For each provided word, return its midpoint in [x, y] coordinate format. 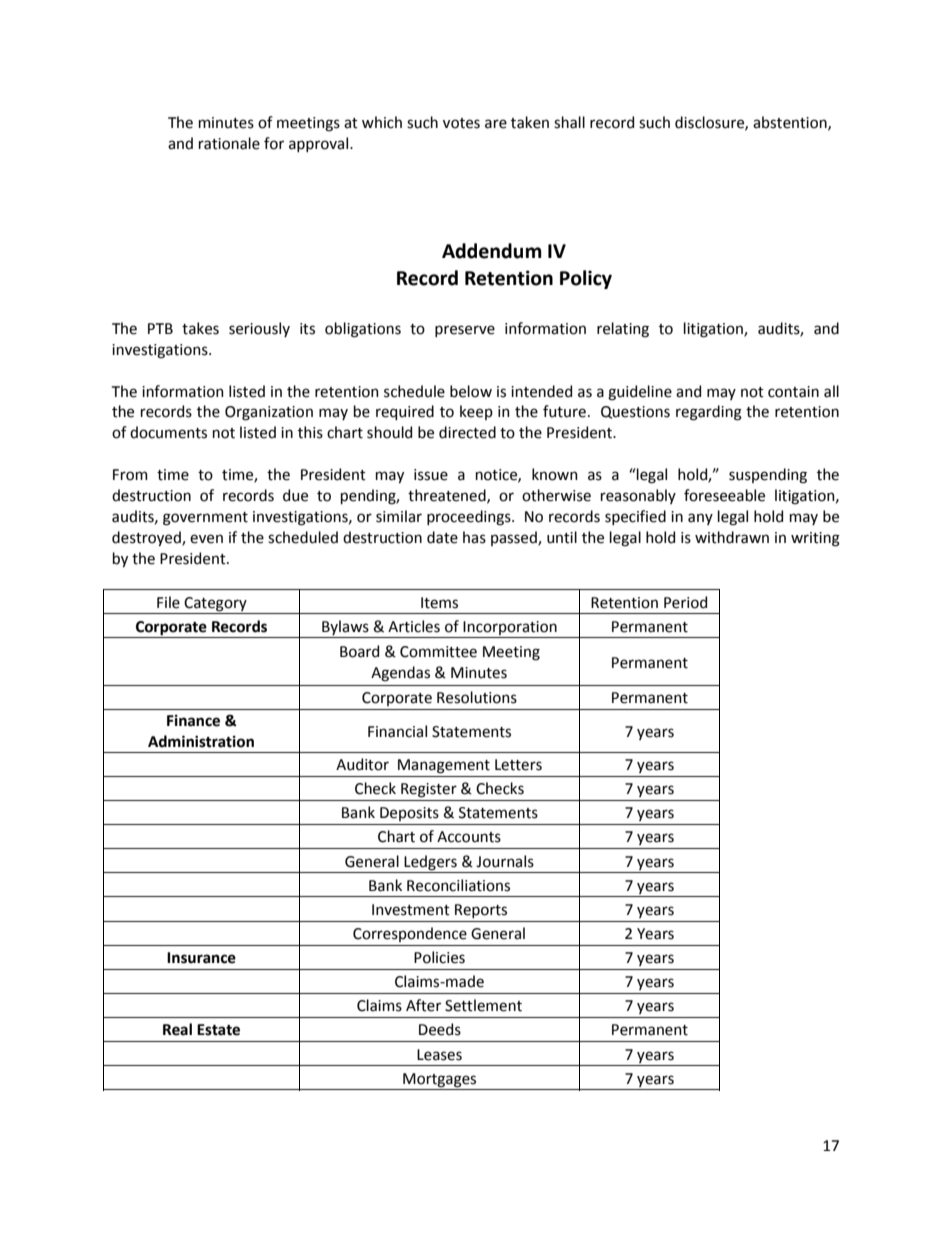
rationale [229, 143]
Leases [439, 1055]
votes [461, 123]
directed [467, 432]
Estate [218, 1030]
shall [569, 122]
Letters [518, 765]
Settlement [483, 1005]
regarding [709, 413]
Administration [201, 741]
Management [444, 766]
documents [168, 432]
